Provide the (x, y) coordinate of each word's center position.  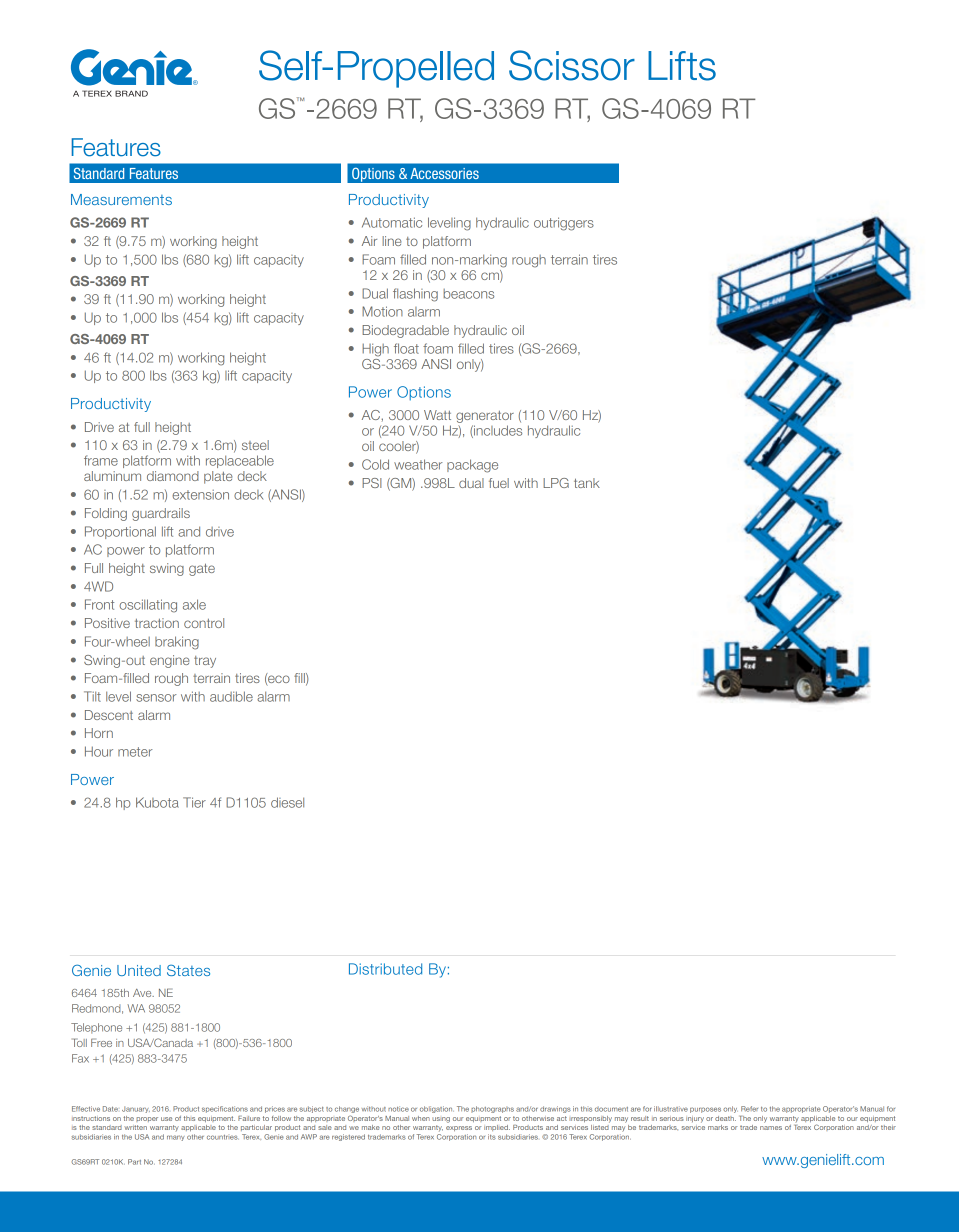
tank (587, 483)
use (166, 1119)
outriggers (564, 224)
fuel (499, 483)
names (771, 1128)
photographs (492, 1109)
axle (194, 604)
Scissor (572, 65)
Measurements (121, 199)
